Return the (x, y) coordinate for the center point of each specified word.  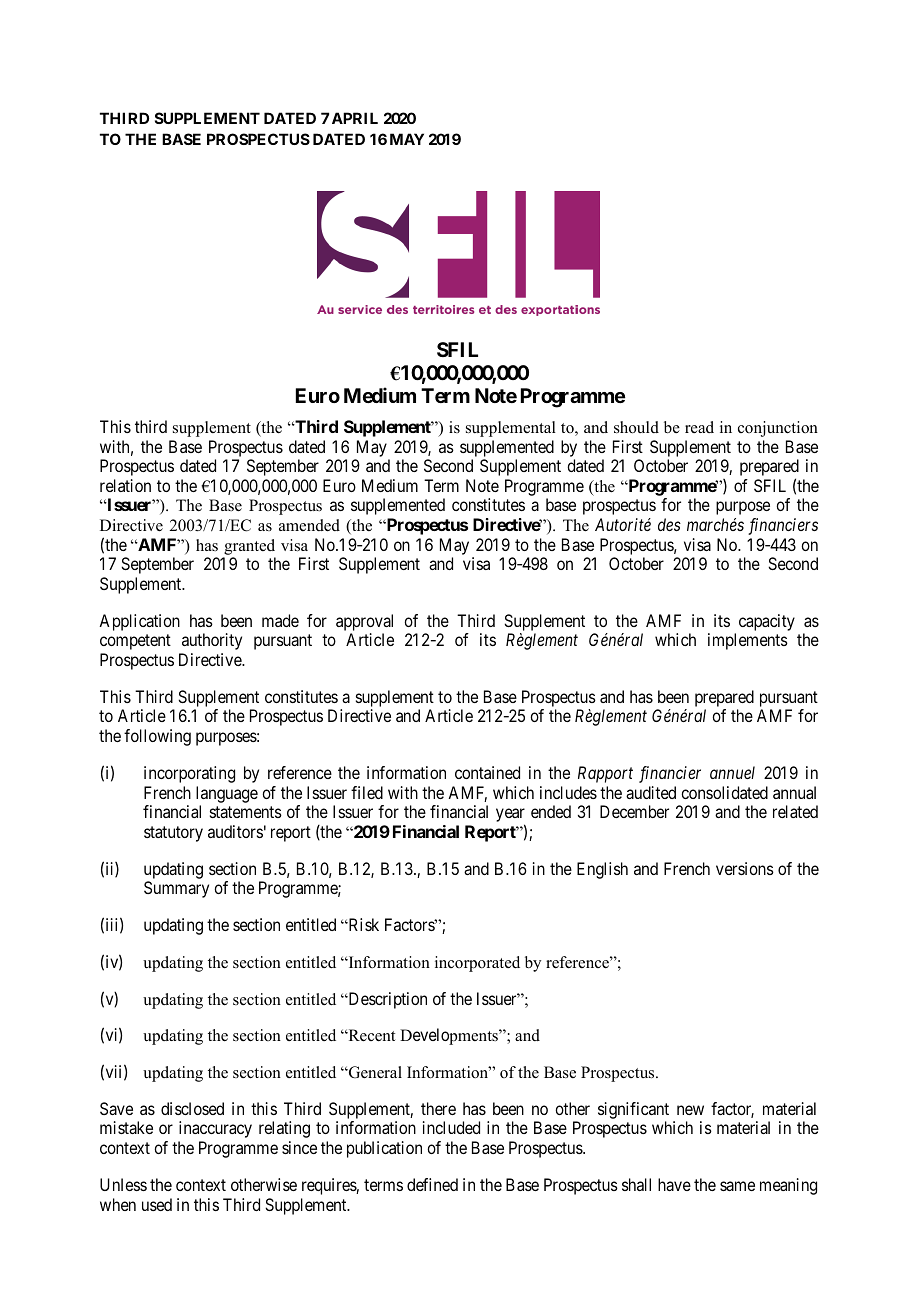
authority (212, 641)
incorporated (477, 964)
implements (748, 641)
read (699, 427)
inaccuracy (215, 1129)
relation (125, 485)
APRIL (355, 118)
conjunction (778, 429)
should (636, 427)
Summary (176, 889)
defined (432, 1184)
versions (745, 868)
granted (249, 547)
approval (364, 624)
